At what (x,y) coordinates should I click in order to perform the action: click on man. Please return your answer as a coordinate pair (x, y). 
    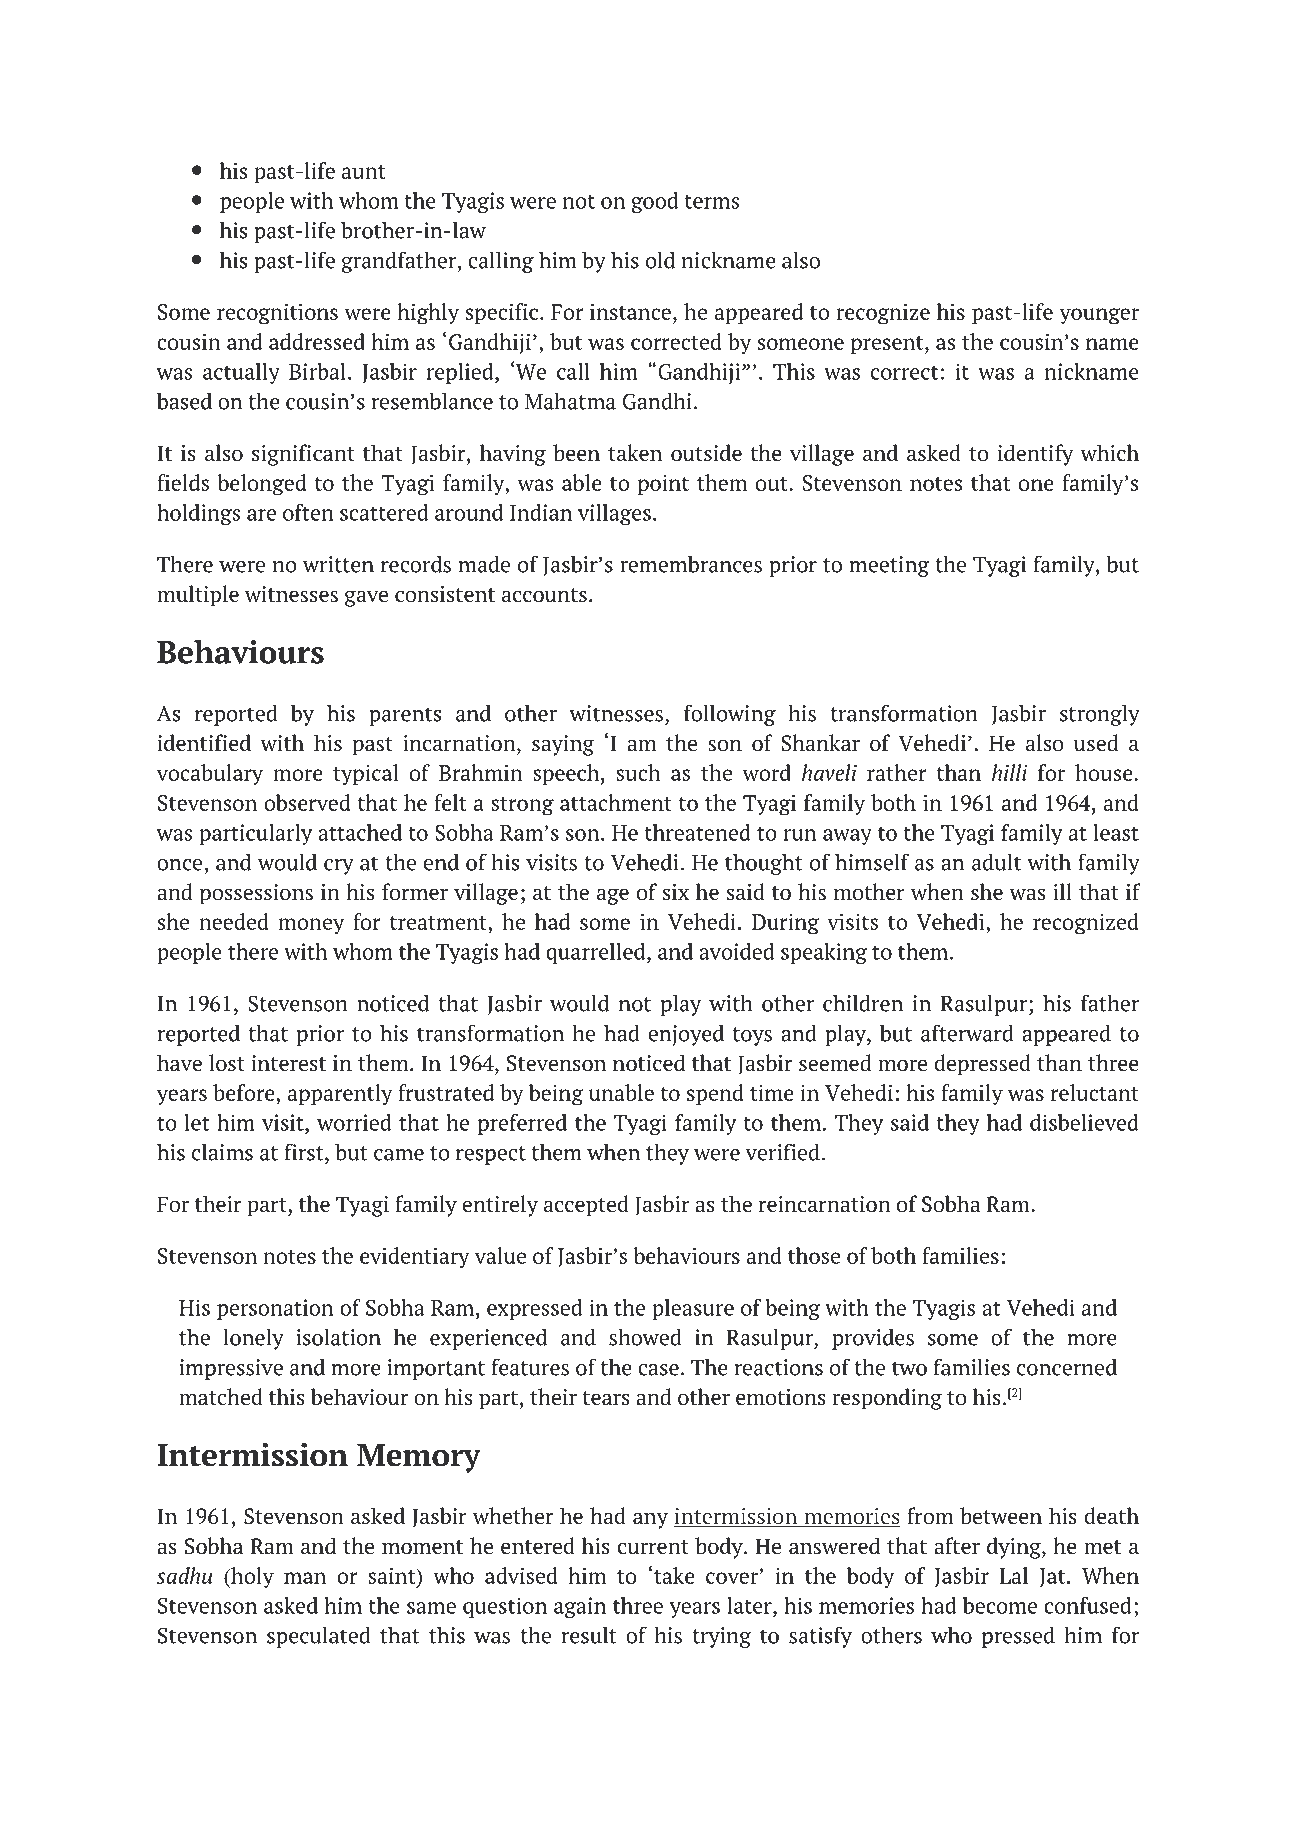
    Looking at the image, I should click on (305, 1578).
